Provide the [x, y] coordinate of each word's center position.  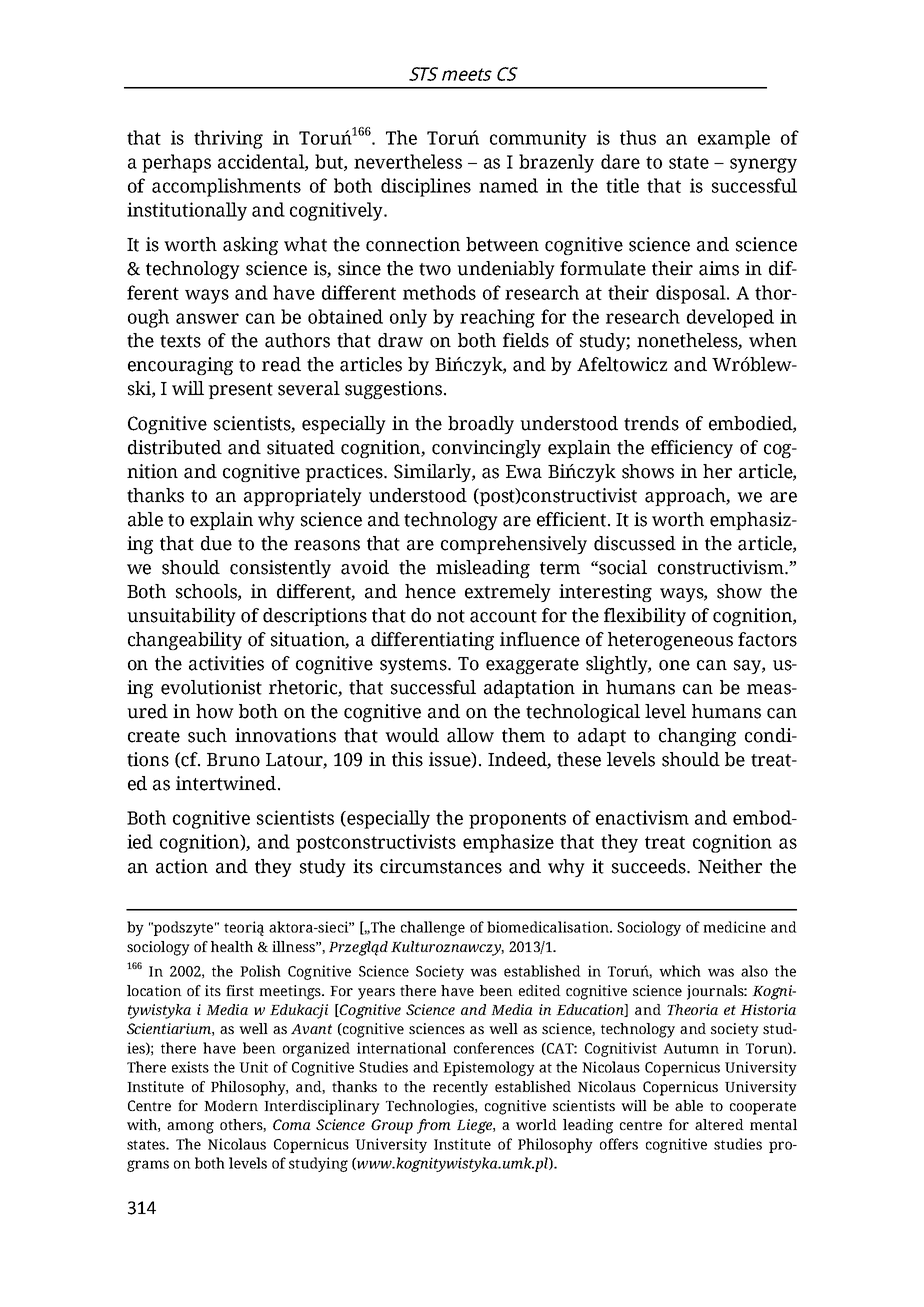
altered [719, 1124]
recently [460, 1088]
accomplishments [226, 187]
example [734, 139]
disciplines [426, 187]
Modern [231, 1105]
